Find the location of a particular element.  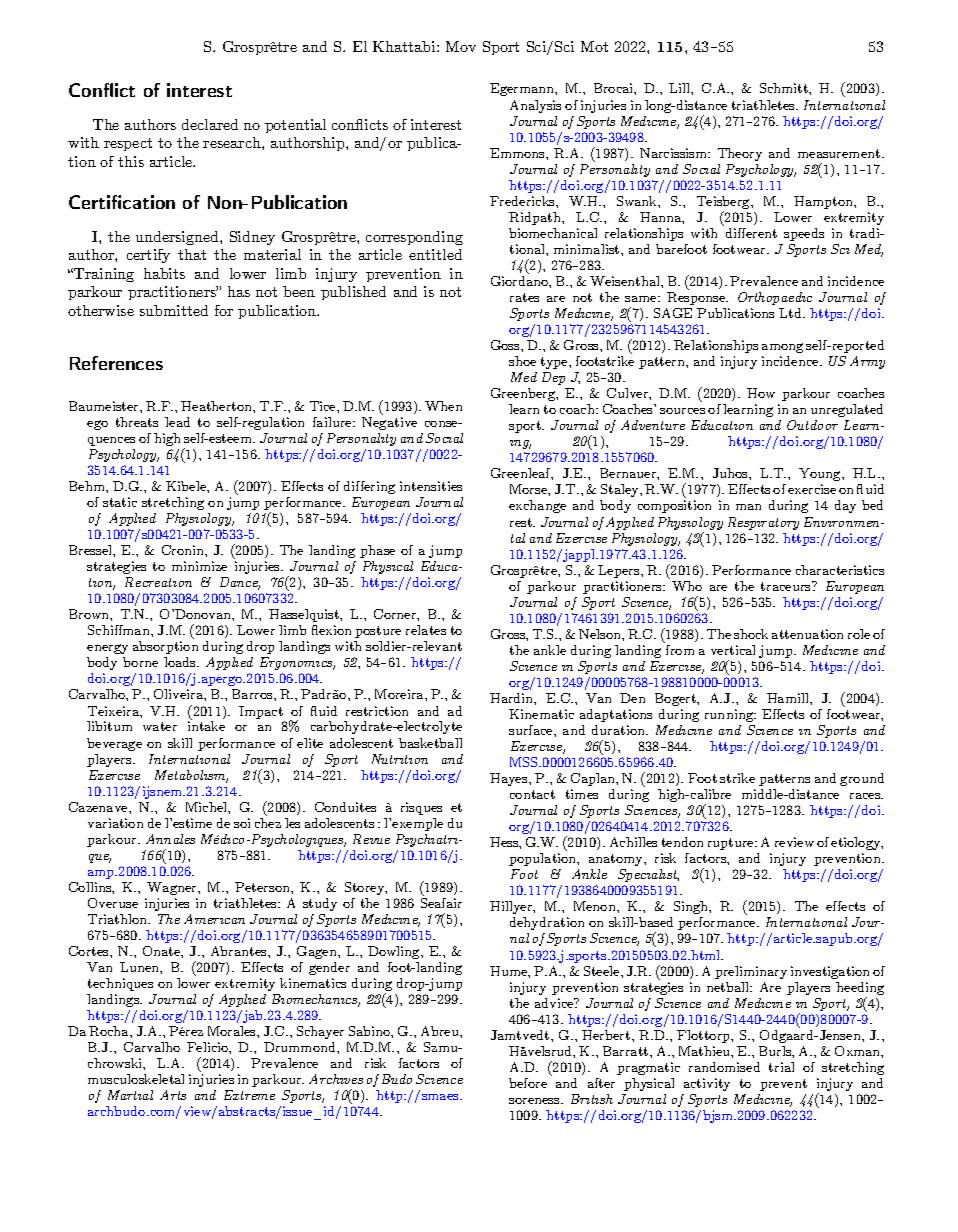

Goss is located at coordinates (506, 345).
